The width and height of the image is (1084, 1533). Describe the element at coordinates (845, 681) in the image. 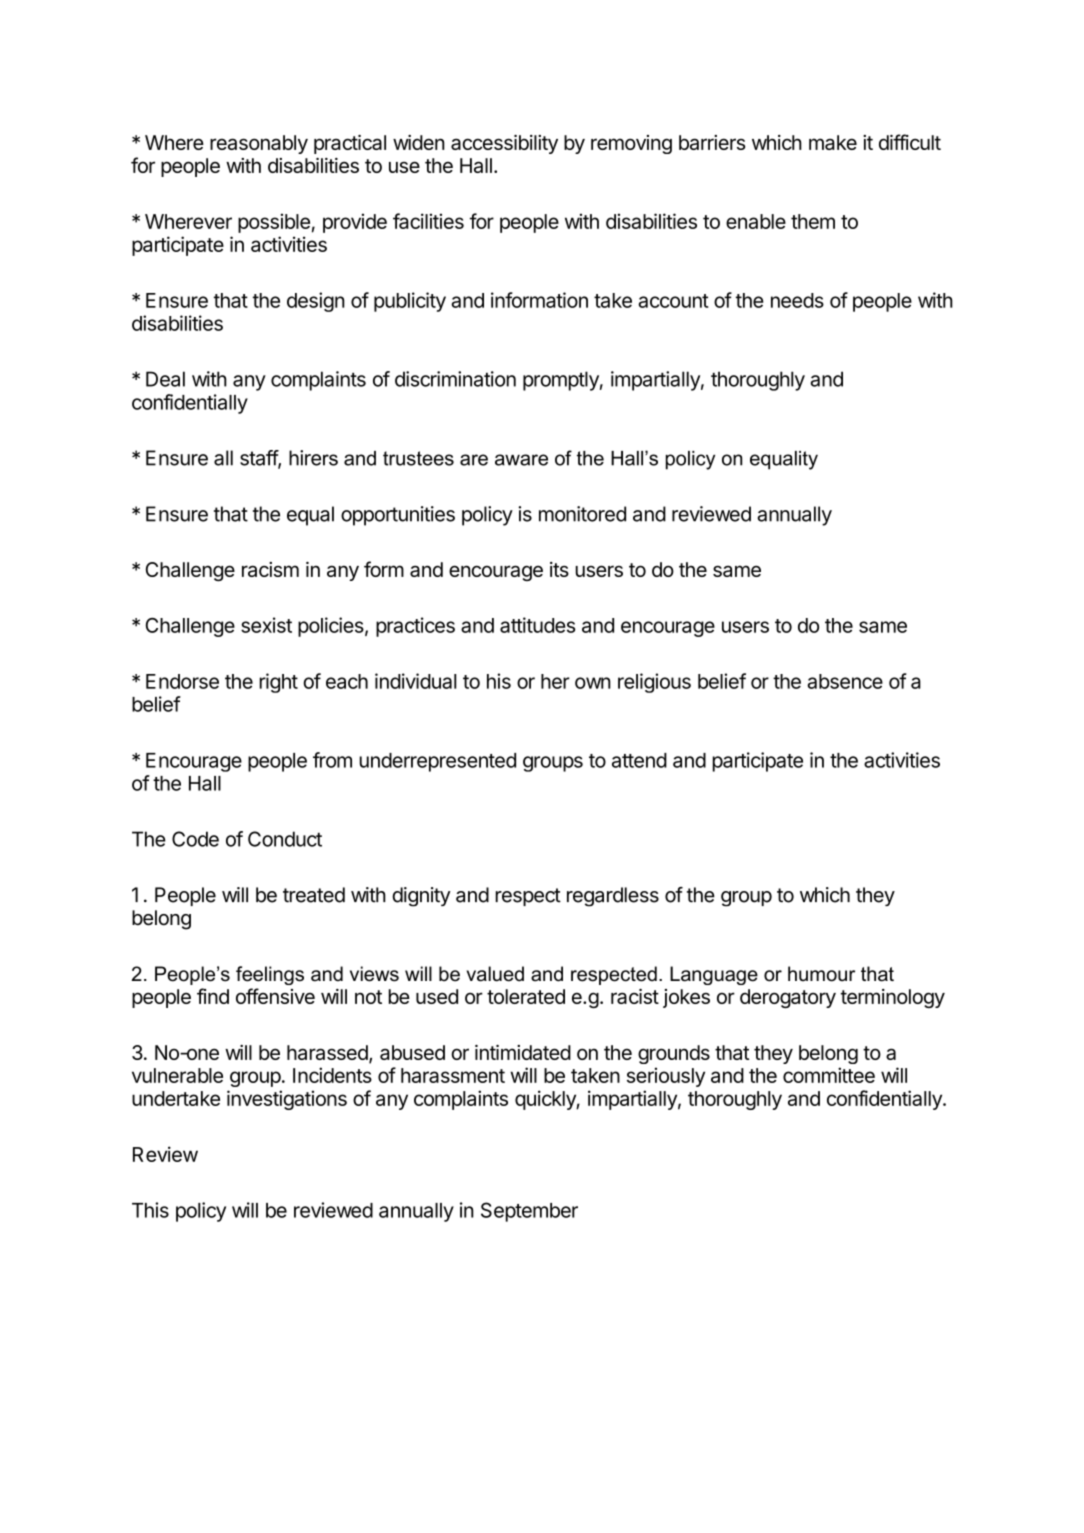

I see `absence` at that location.
